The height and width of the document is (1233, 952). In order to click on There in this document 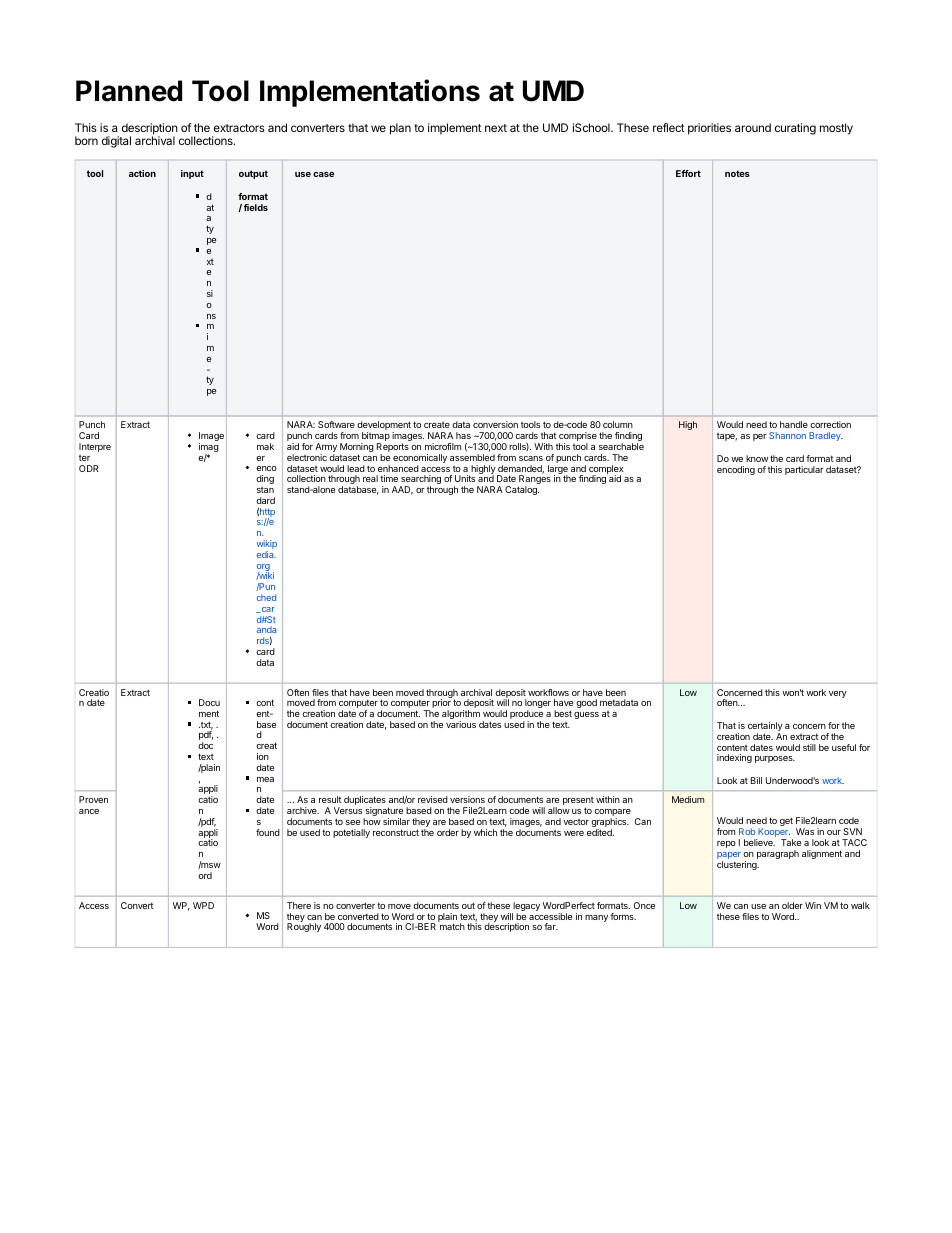, I will do `click(299, 905)`.
